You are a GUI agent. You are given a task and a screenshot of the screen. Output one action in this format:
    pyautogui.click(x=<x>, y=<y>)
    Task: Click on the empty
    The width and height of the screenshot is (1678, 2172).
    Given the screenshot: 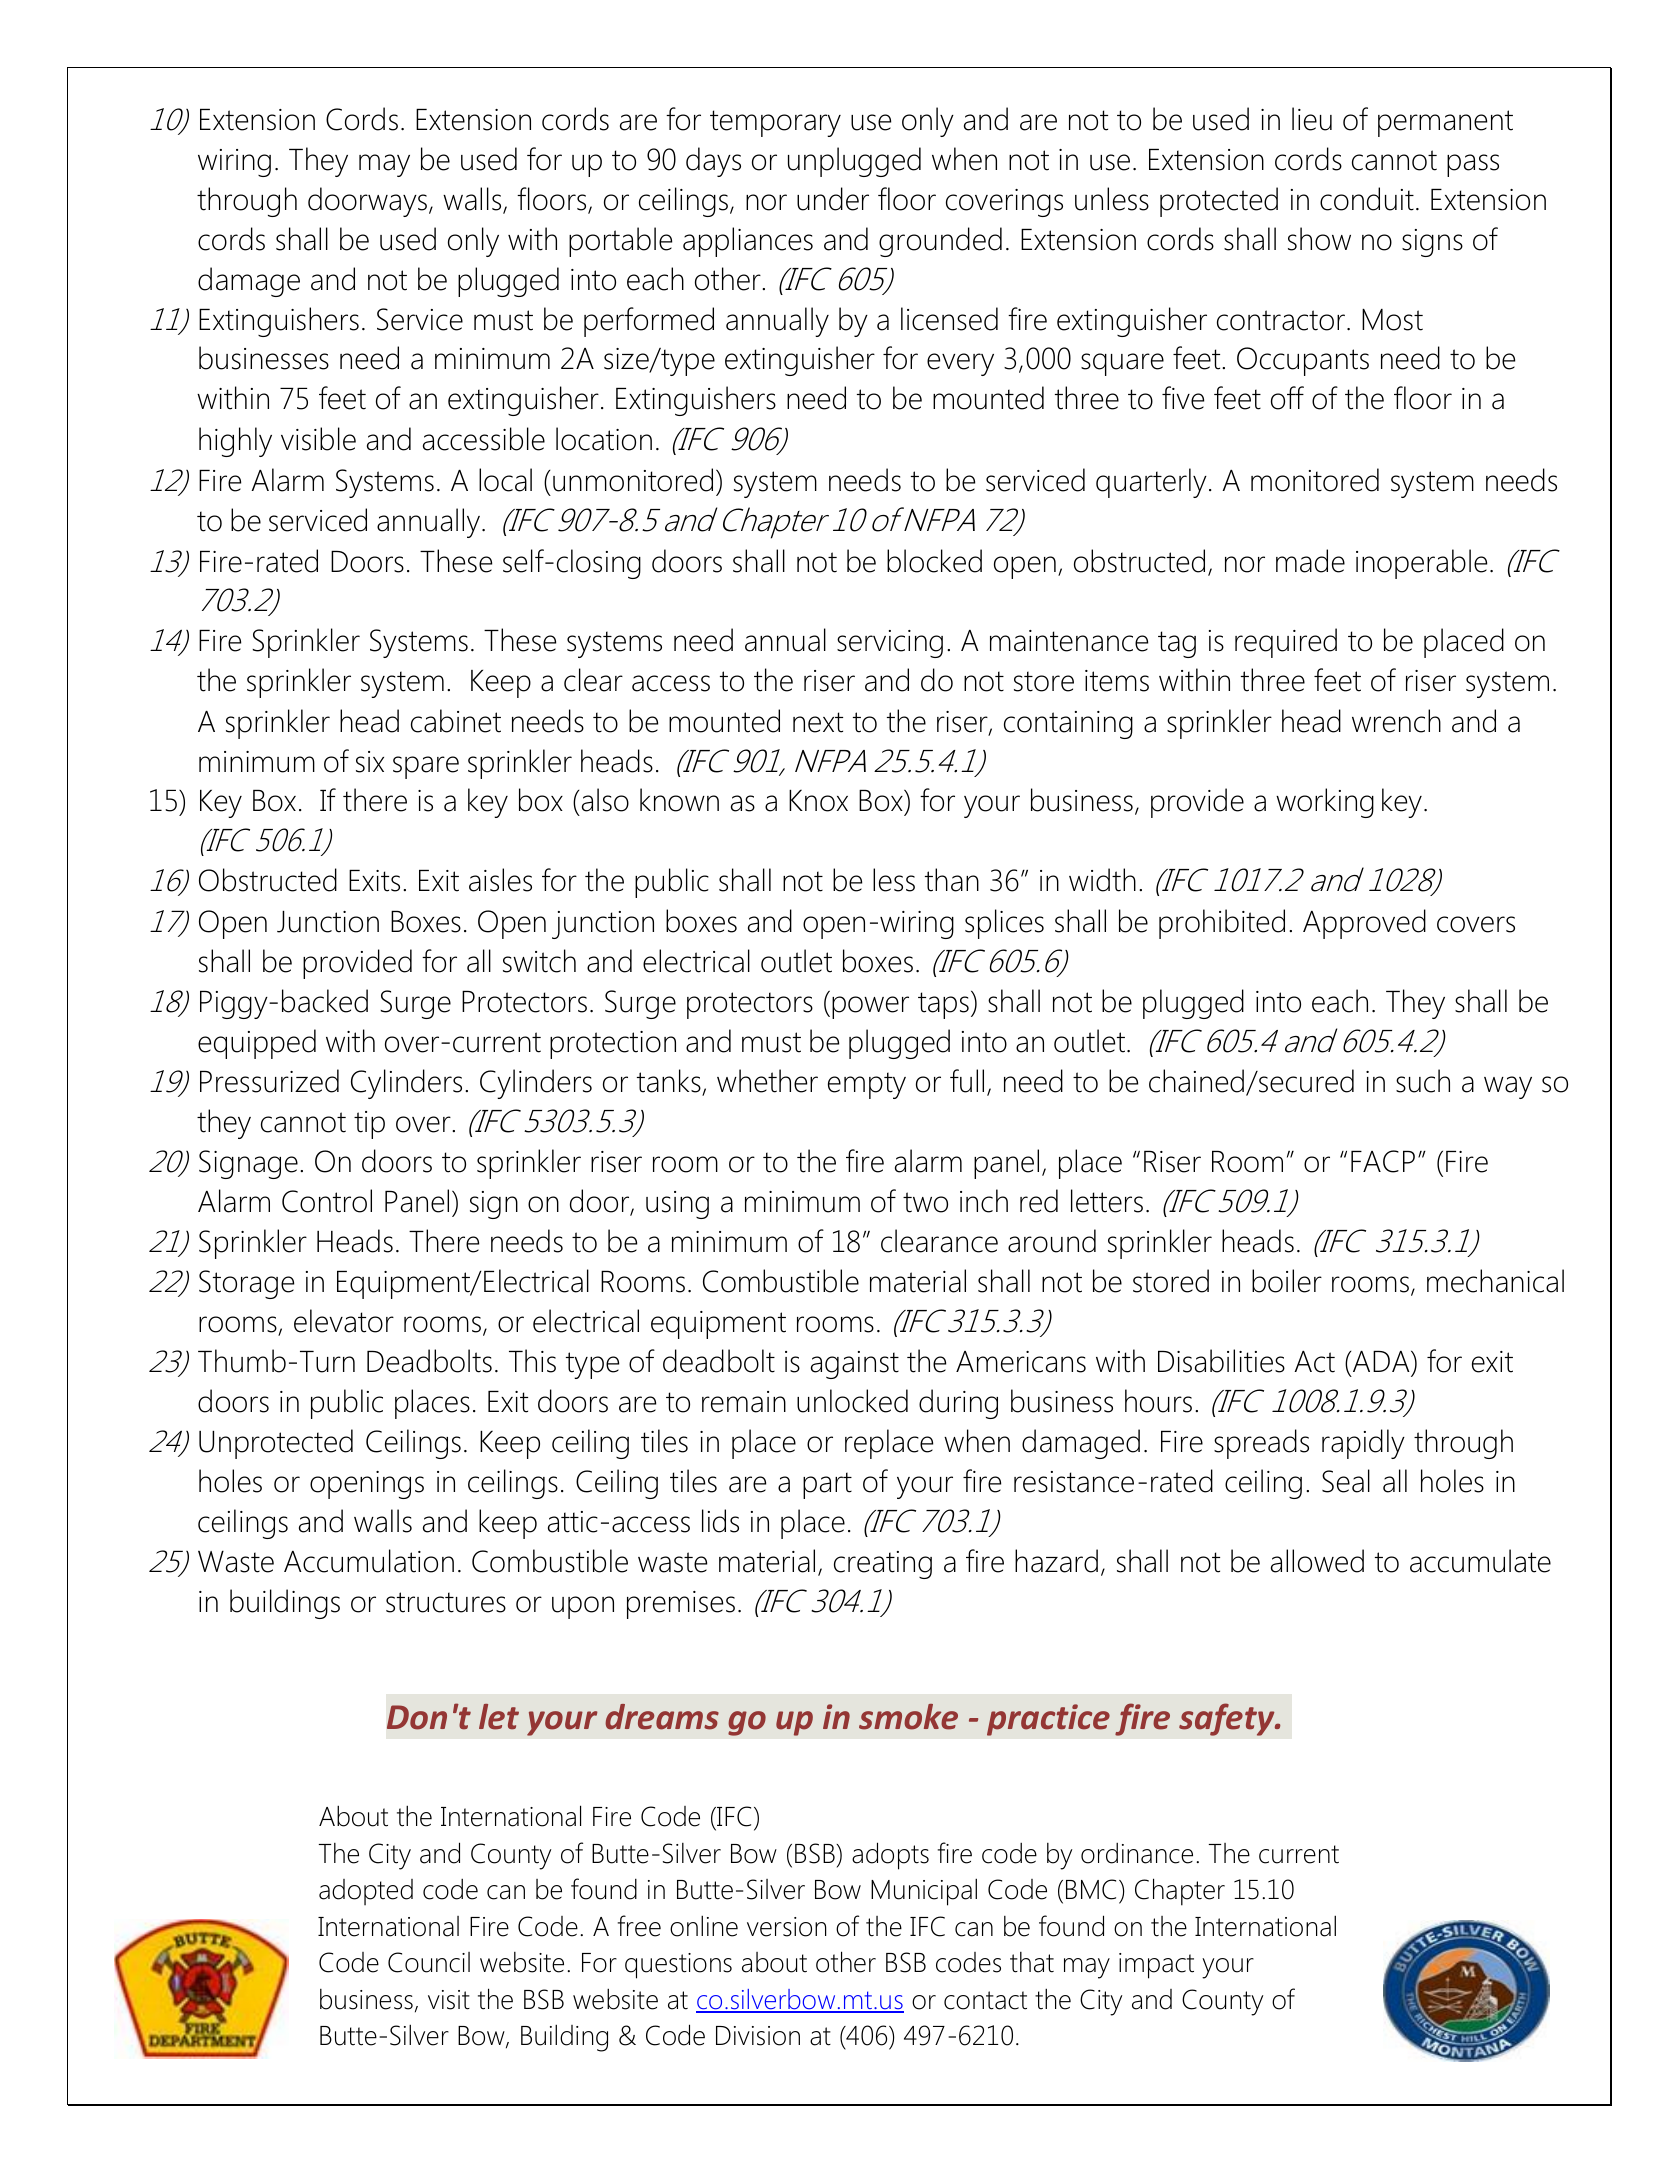 What is the action you would take?
    pyautogui.click(x=867, y=1085)
